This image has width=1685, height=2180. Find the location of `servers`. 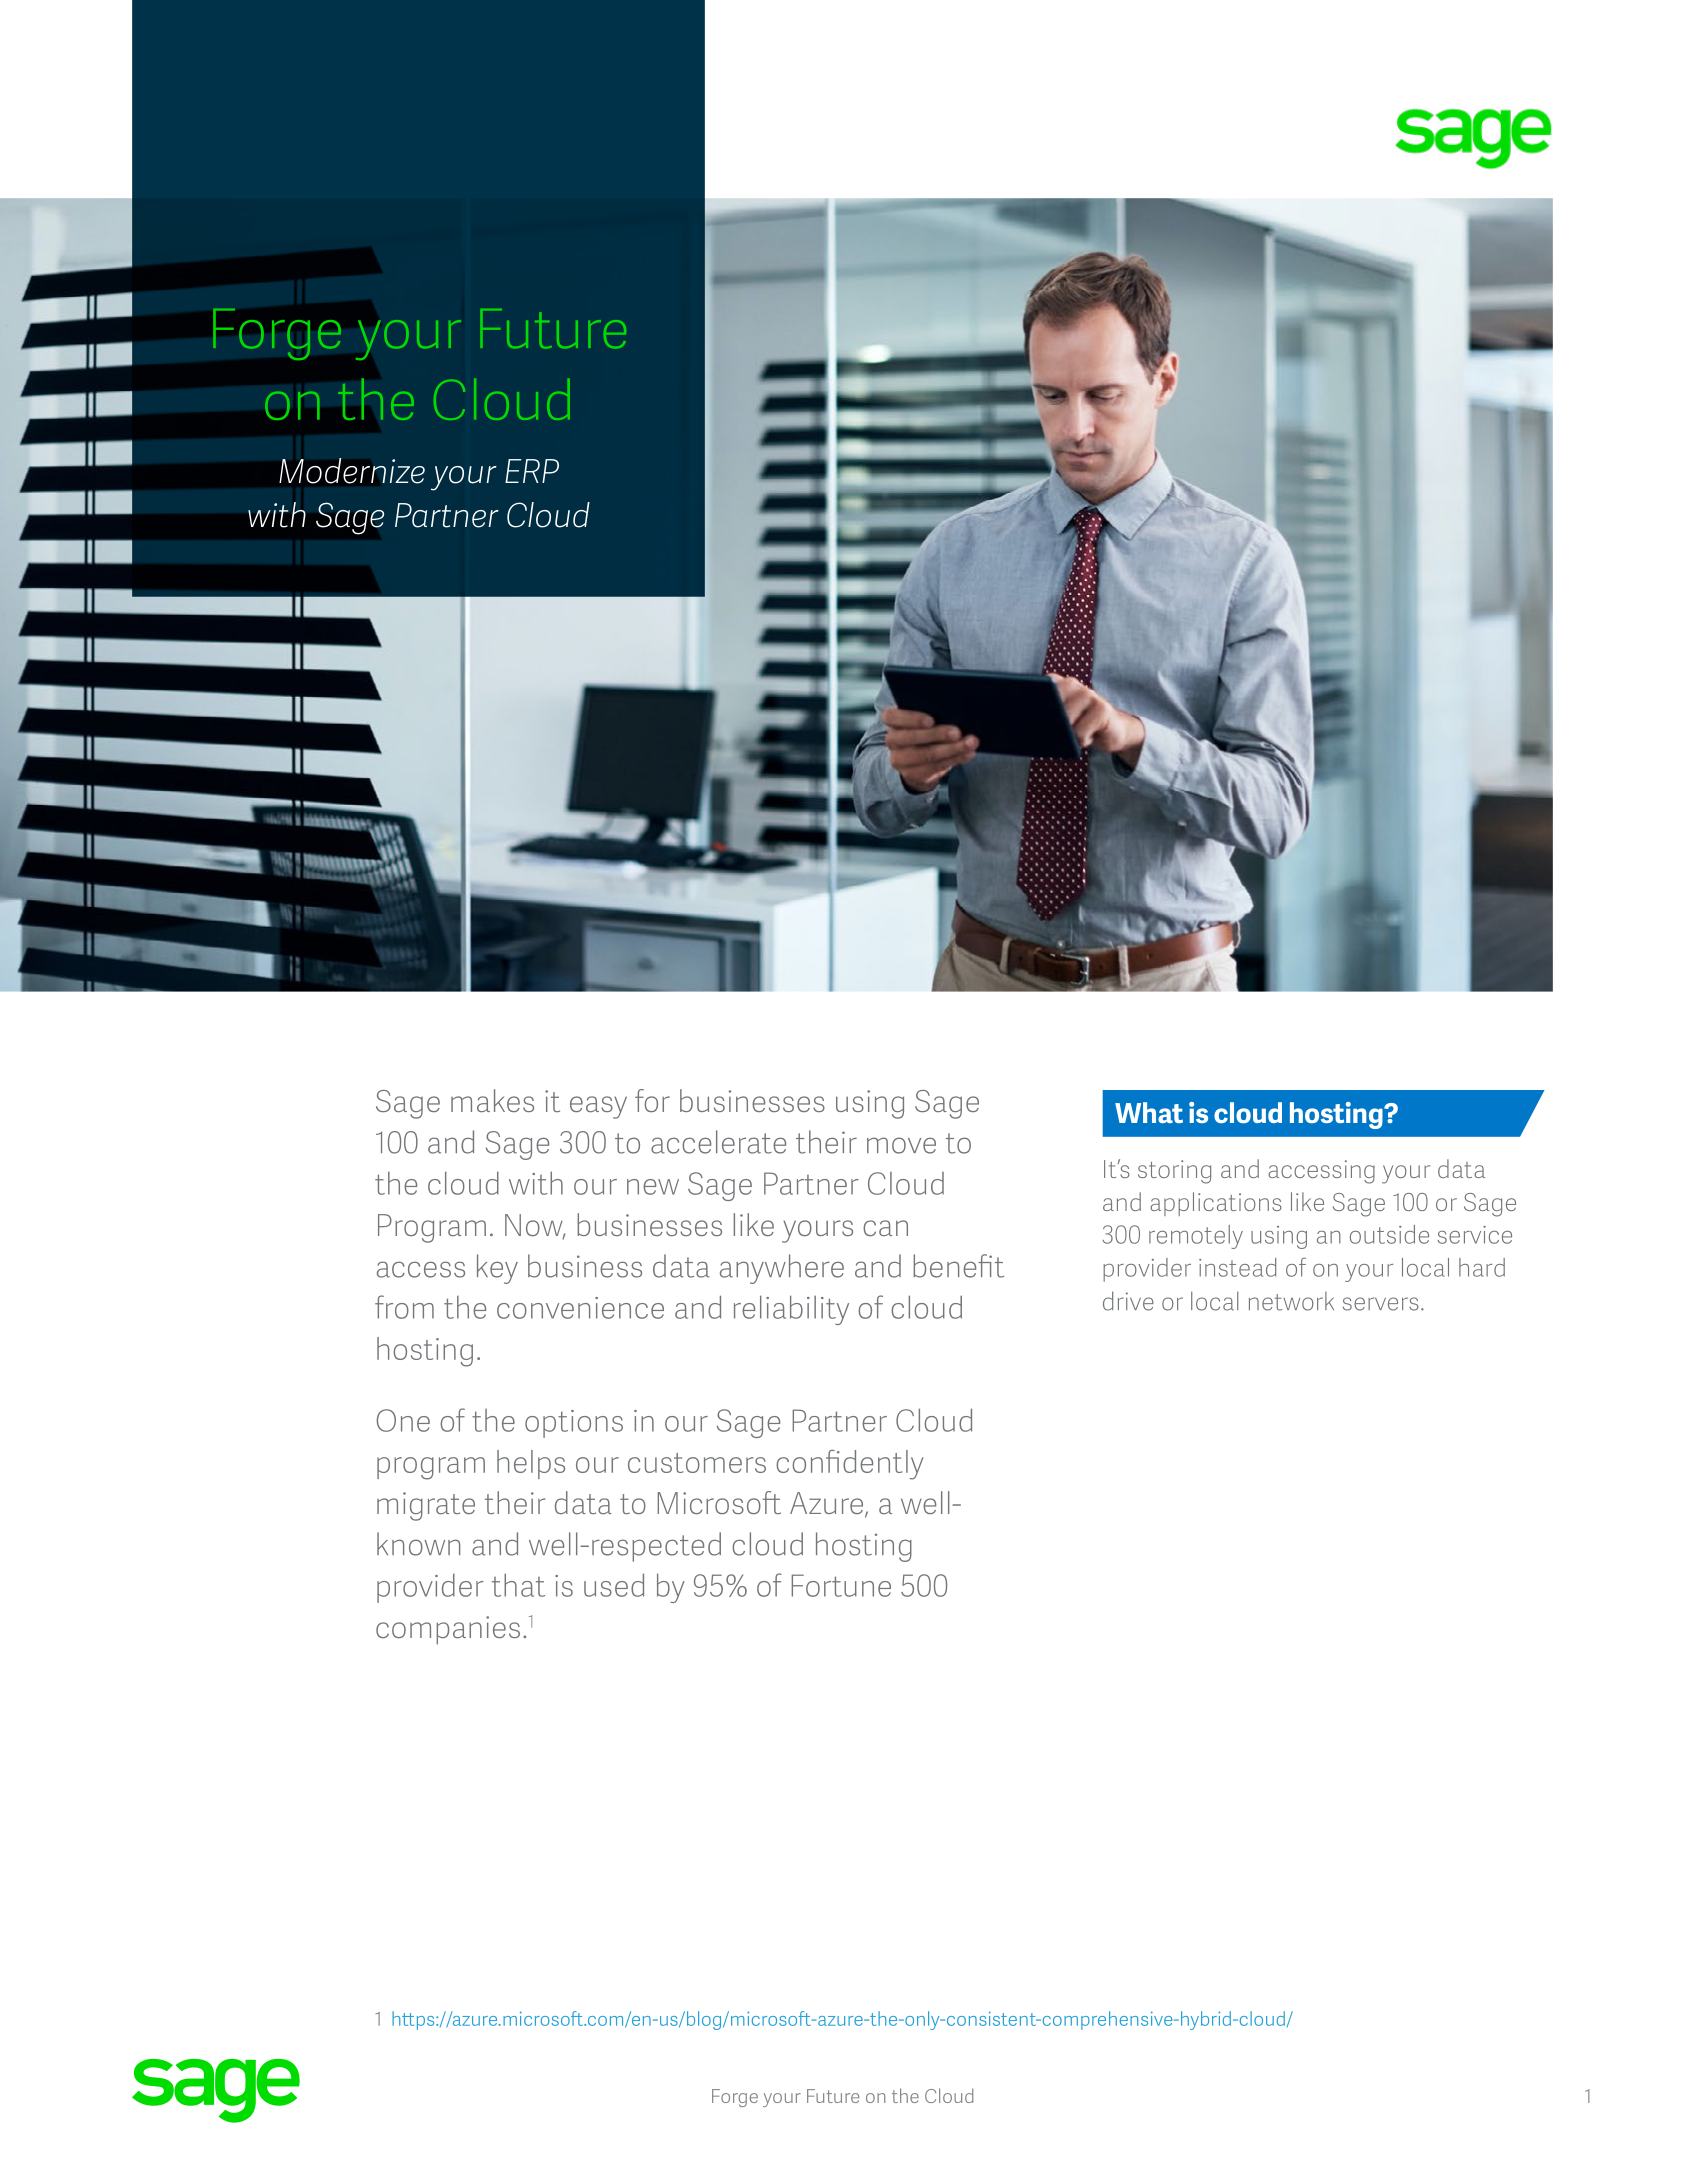

servers is located at coordinates (1381, 1304).
